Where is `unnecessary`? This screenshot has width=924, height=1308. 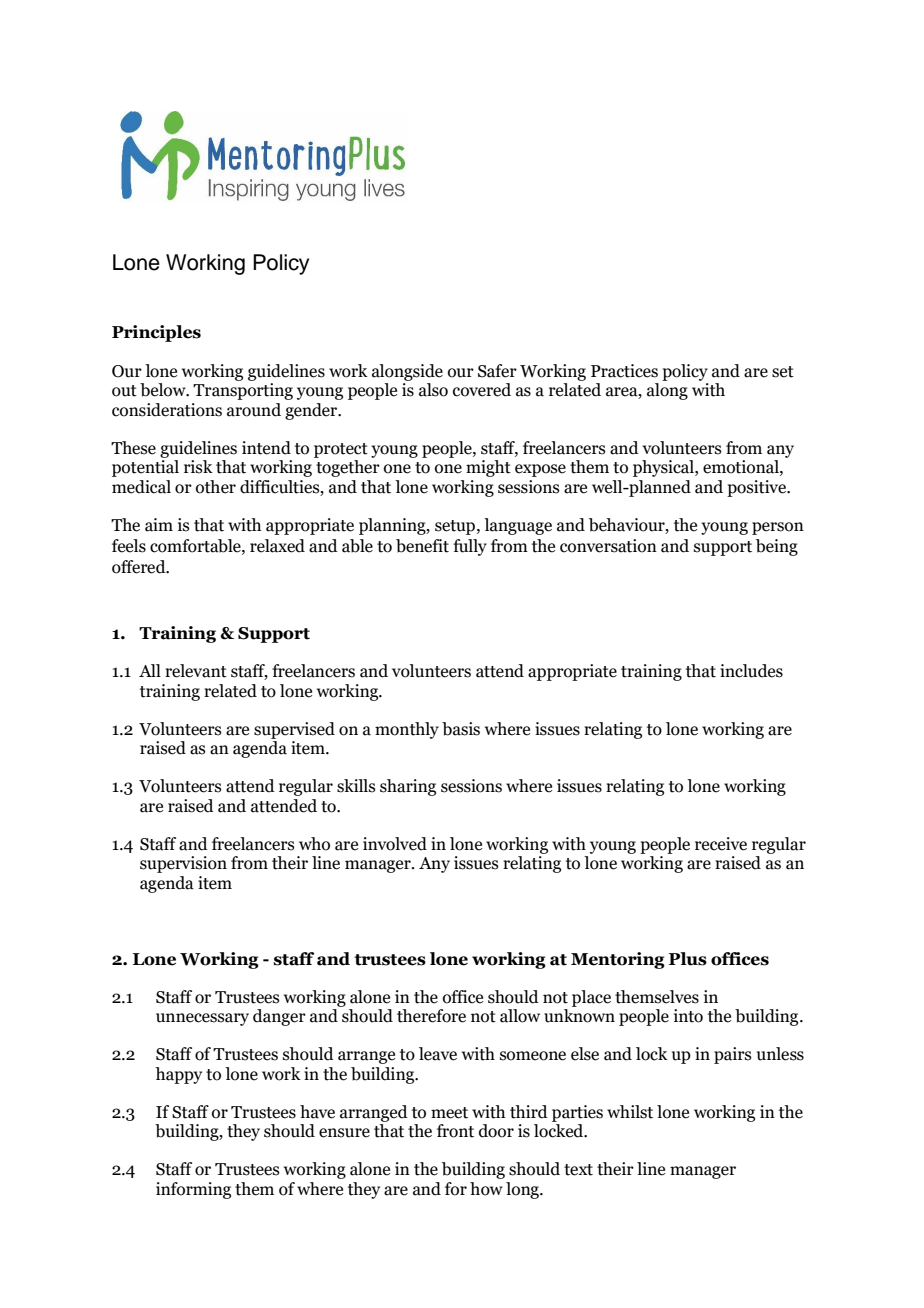 unnecessary is located at coordinates (202, 1019).
